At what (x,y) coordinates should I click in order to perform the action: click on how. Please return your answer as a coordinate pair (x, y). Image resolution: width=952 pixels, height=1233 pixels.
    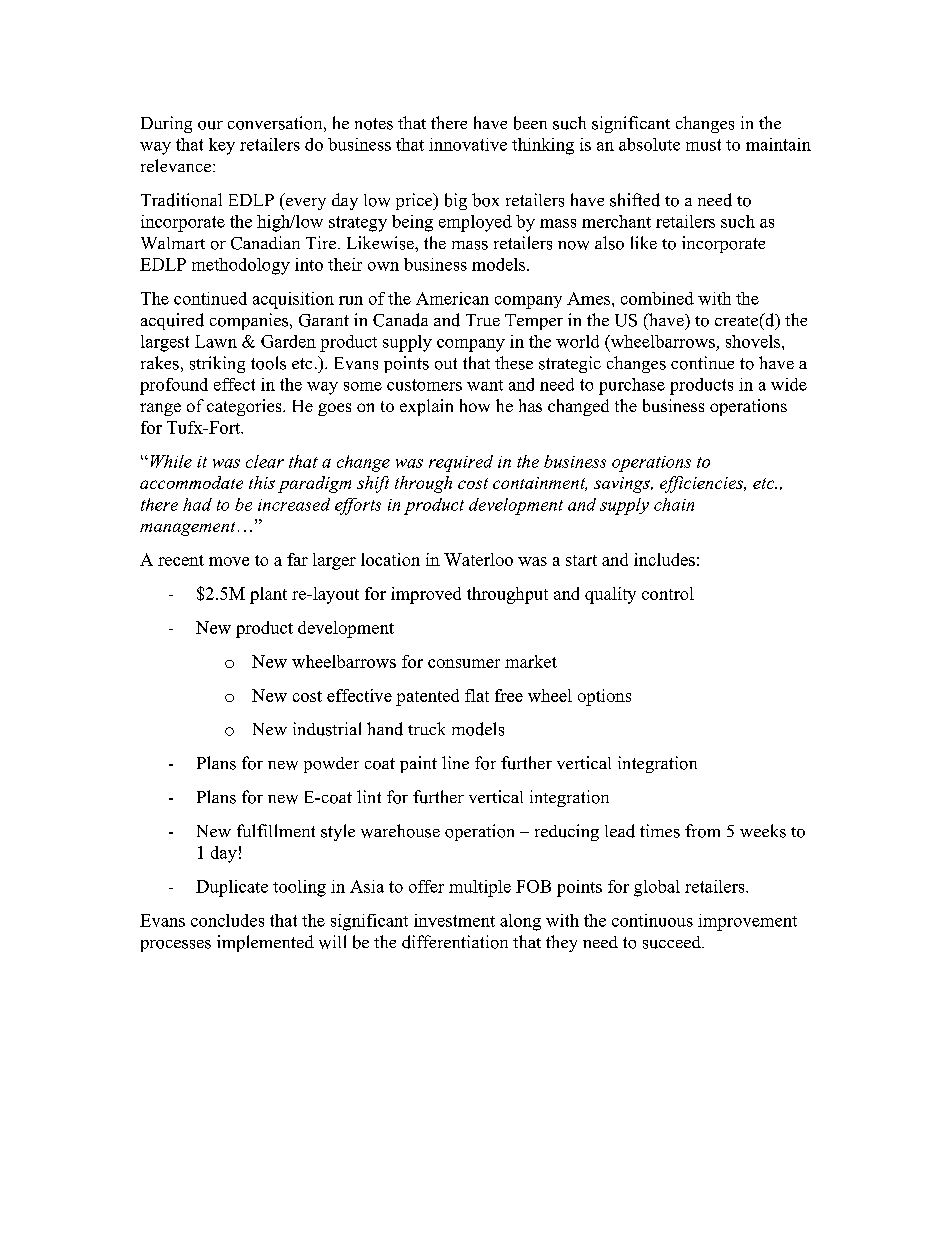
    Looking at the image, I should click on (475, 405).
